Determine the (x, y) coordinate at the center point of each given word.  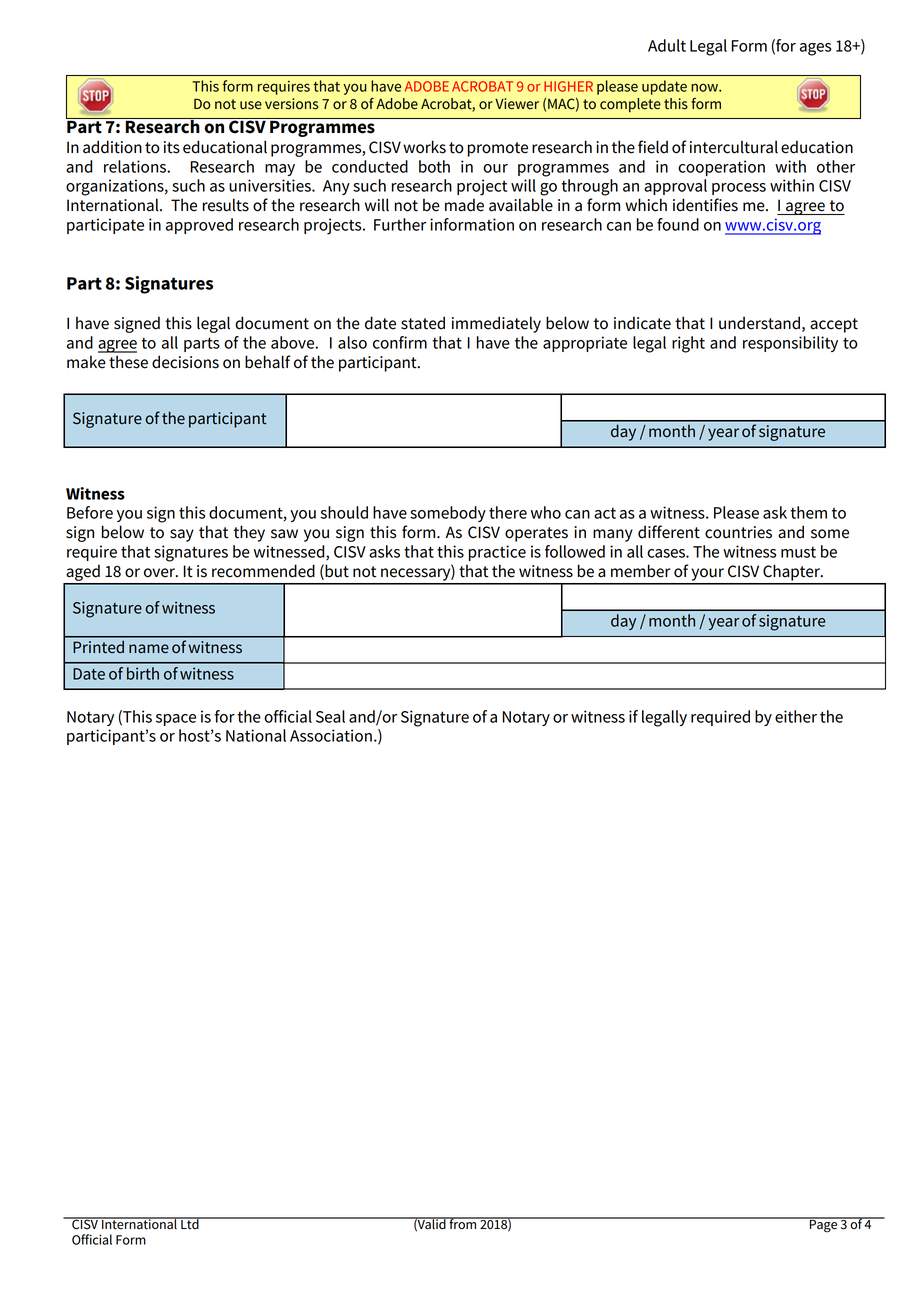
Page (823, 1225)
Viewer (517, 104)
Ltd (190, 1223)
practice (497, 553)
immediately (496, 324)
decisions (185, 362)
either (796, 716)
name (149, 649)
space (176, 720)
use (251, 105)
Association (331, 735)
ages (815, 49)
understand (759, 323)
